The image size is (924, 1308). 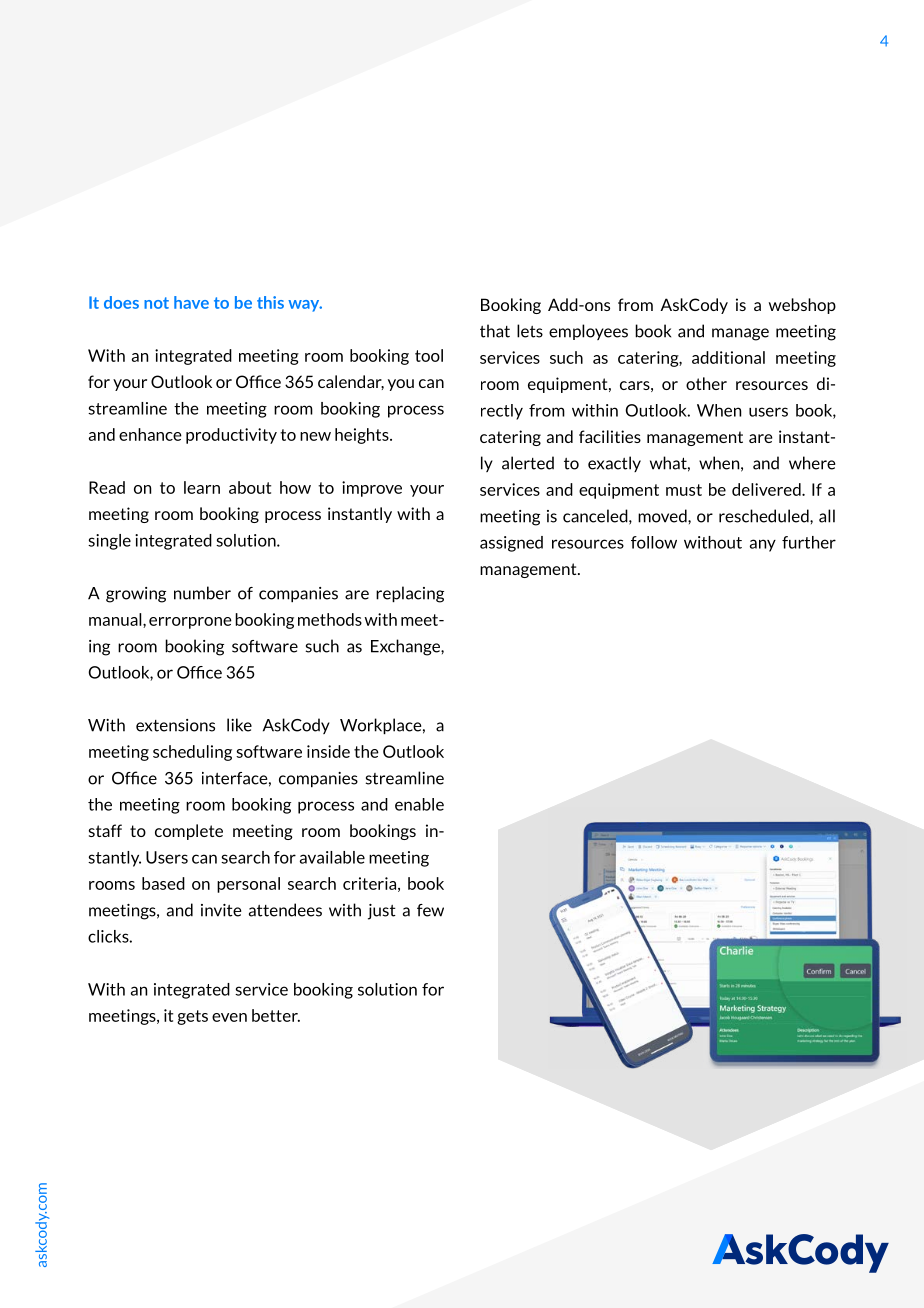 I want to click on just, so click(x=382, y=912).
